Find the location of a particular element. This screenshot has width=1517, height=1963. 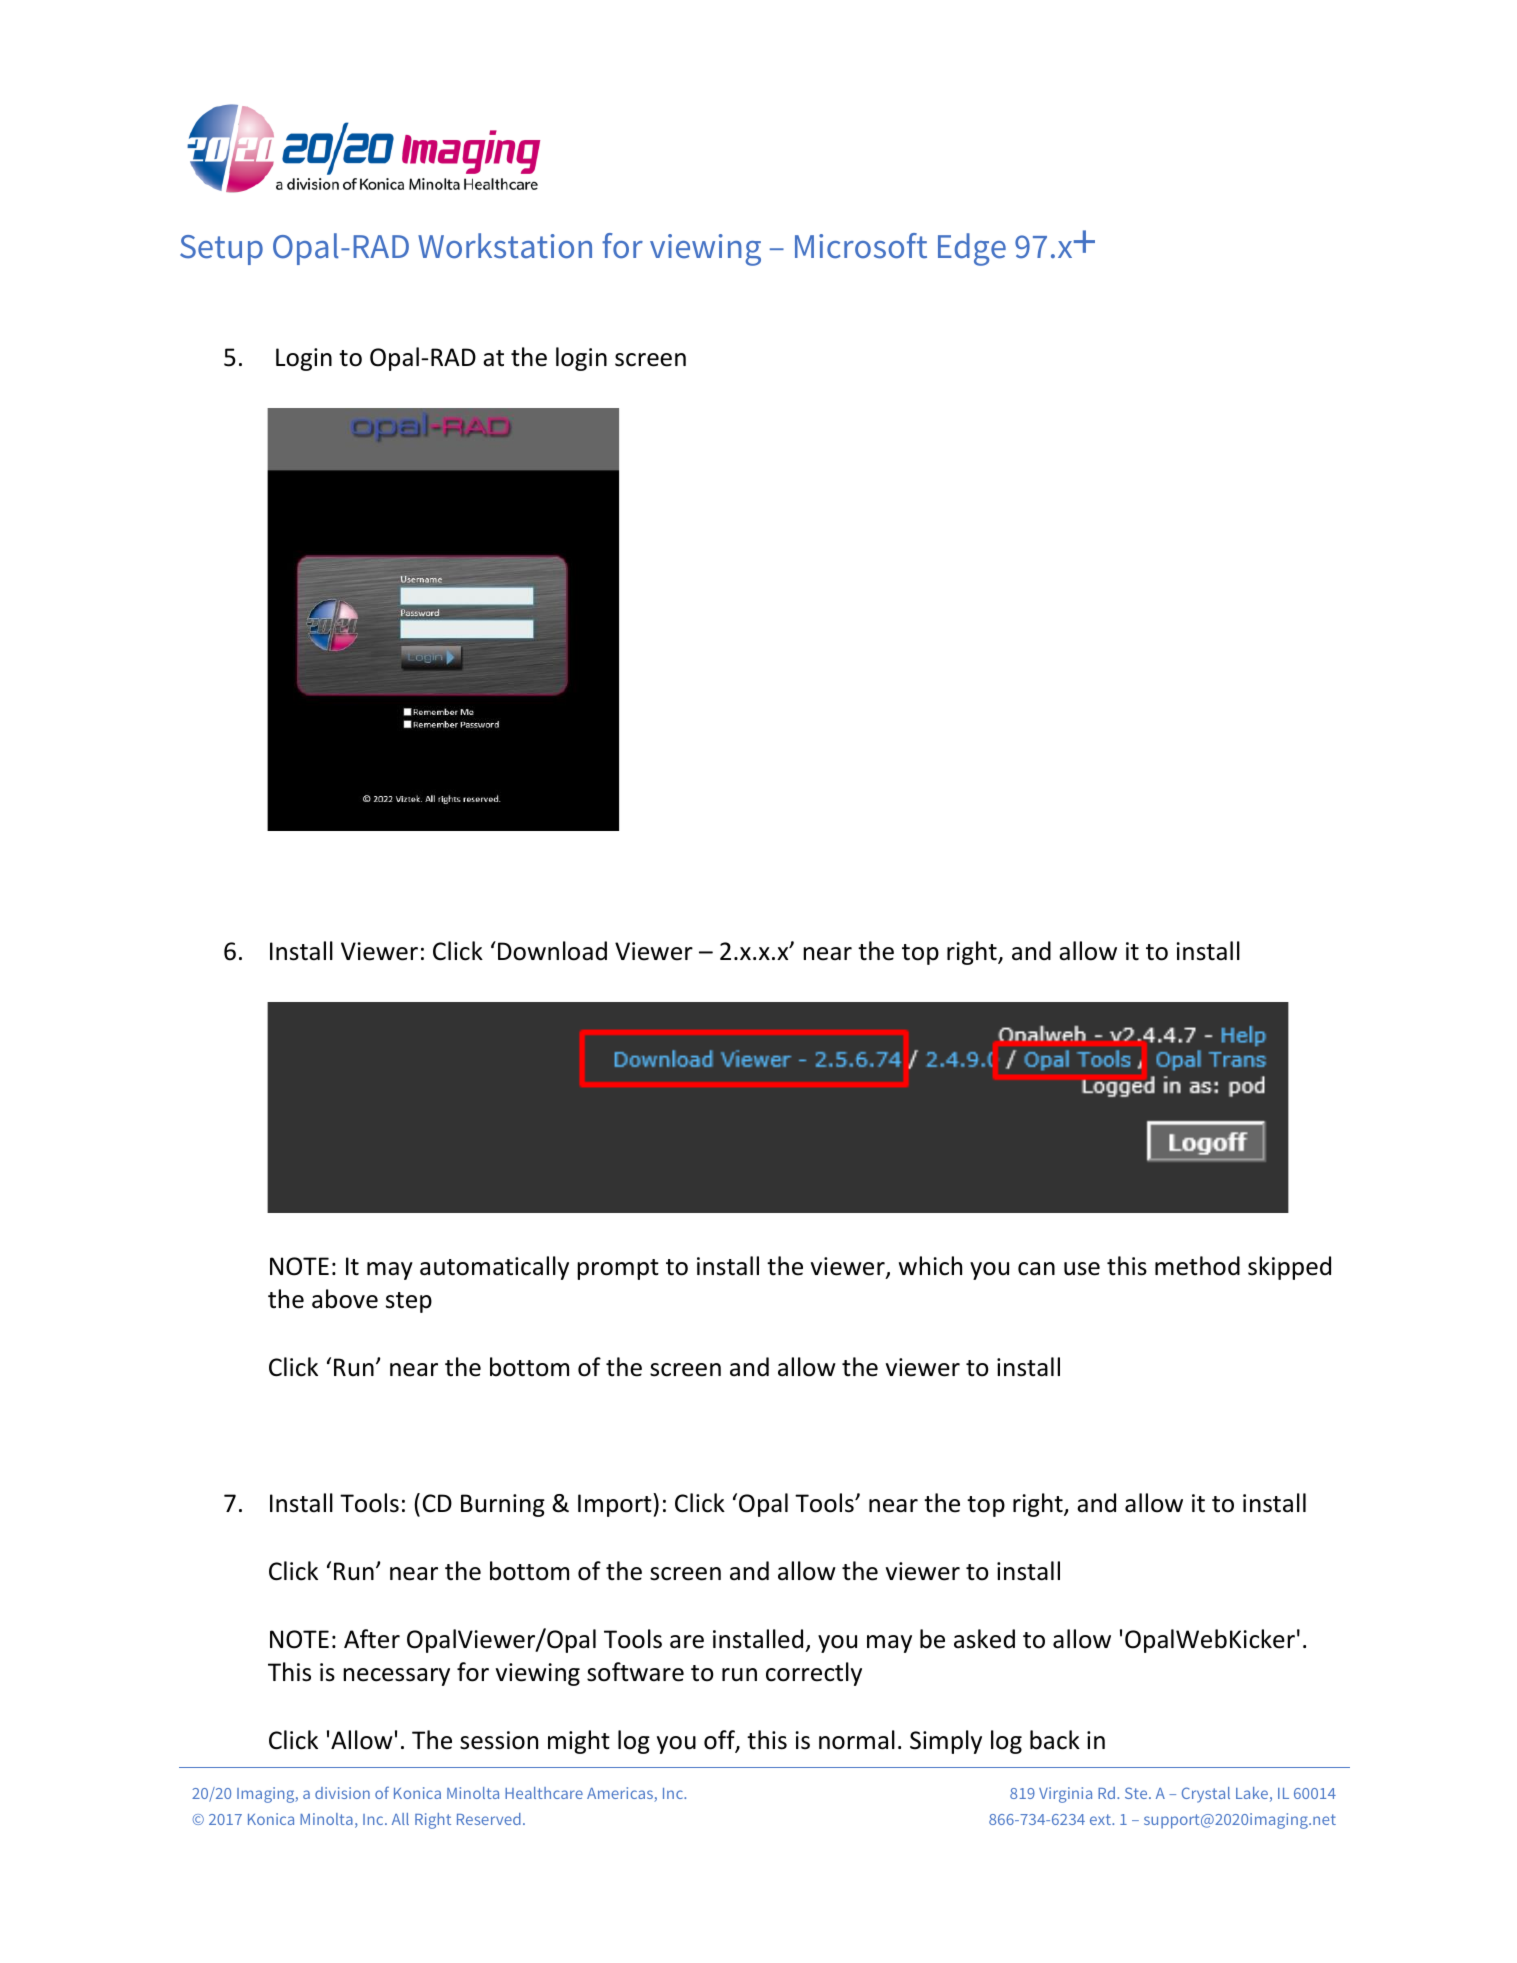

automatically is located at coordinates (494, 1268).
